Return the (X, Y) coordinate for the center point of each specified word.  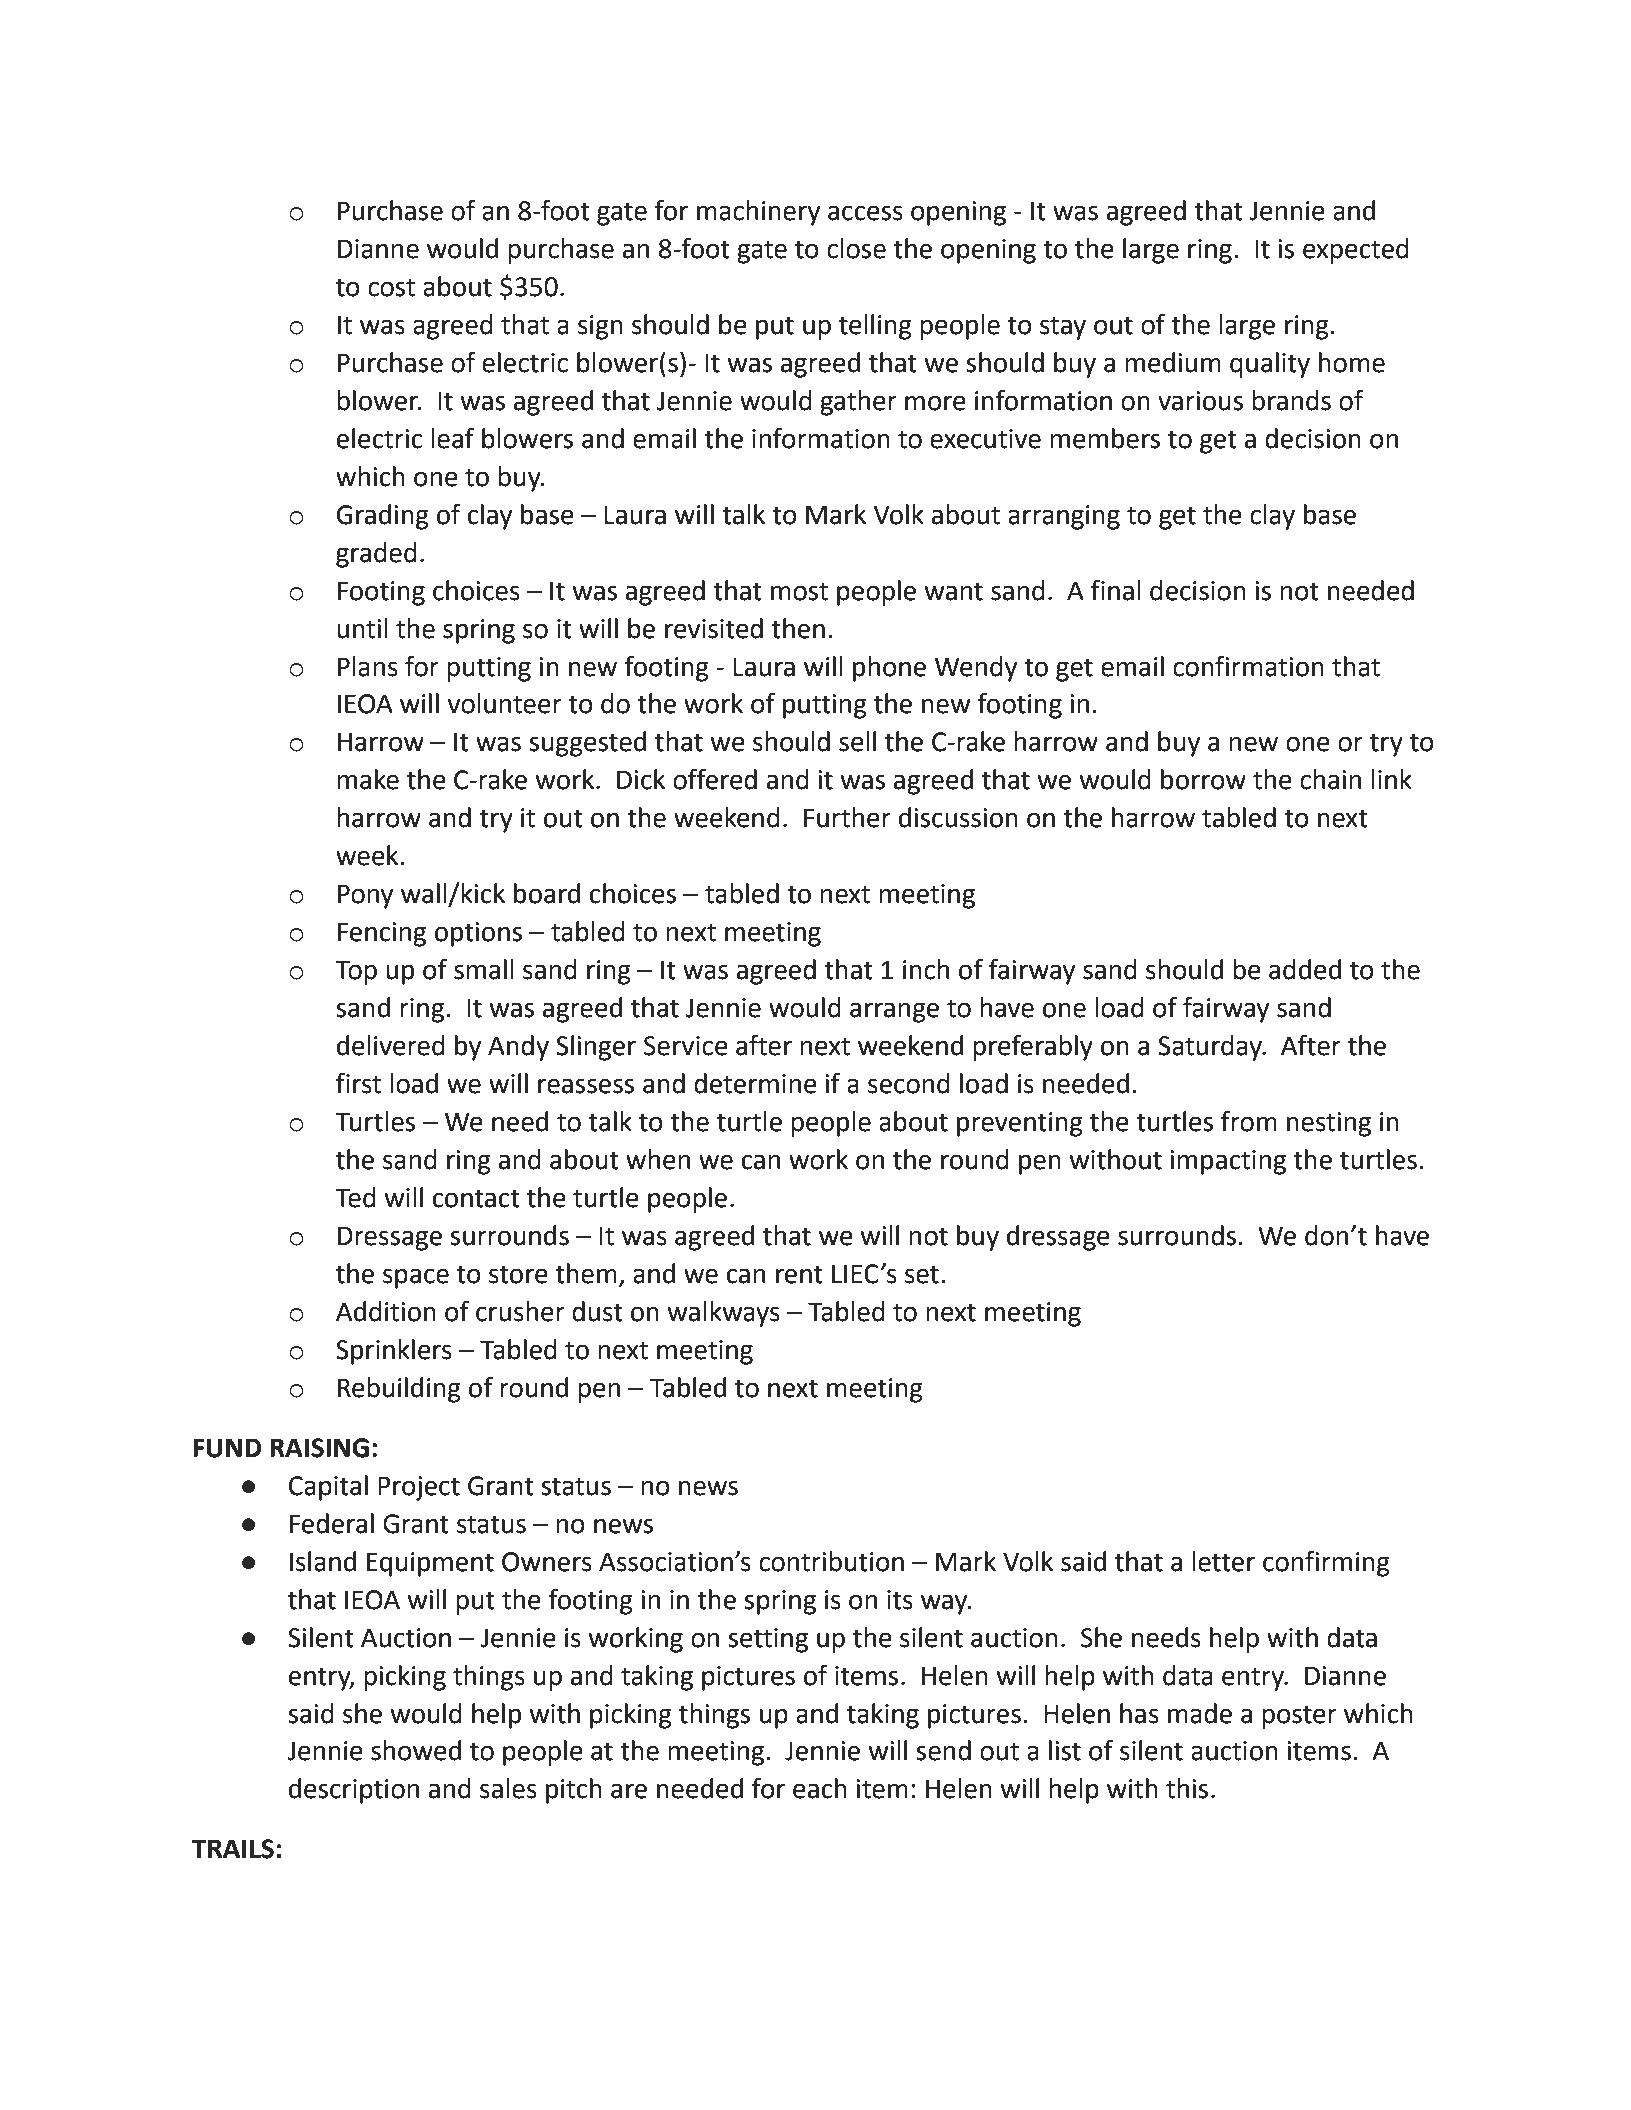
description (354, 1791)
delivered (391, 1045)
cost (391, 287)
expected (1356, 251)
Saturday (1211, 1048)
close (856, 248)
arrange (894, 1012)
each (820, 1788)
